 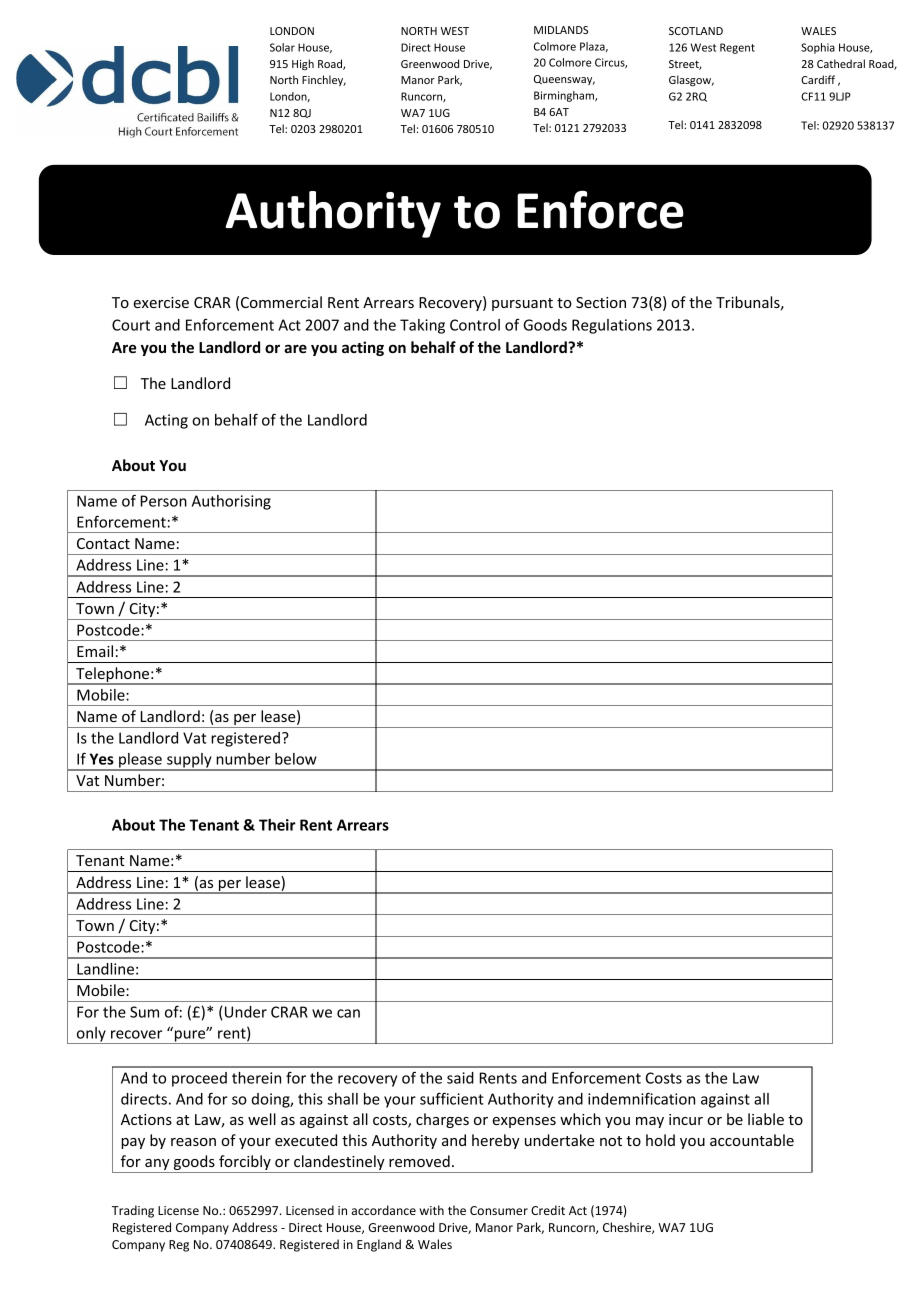 What do you see at coordinates (612, 326) in the image?
I see `Regulations` at bounding box center [612, 326].
